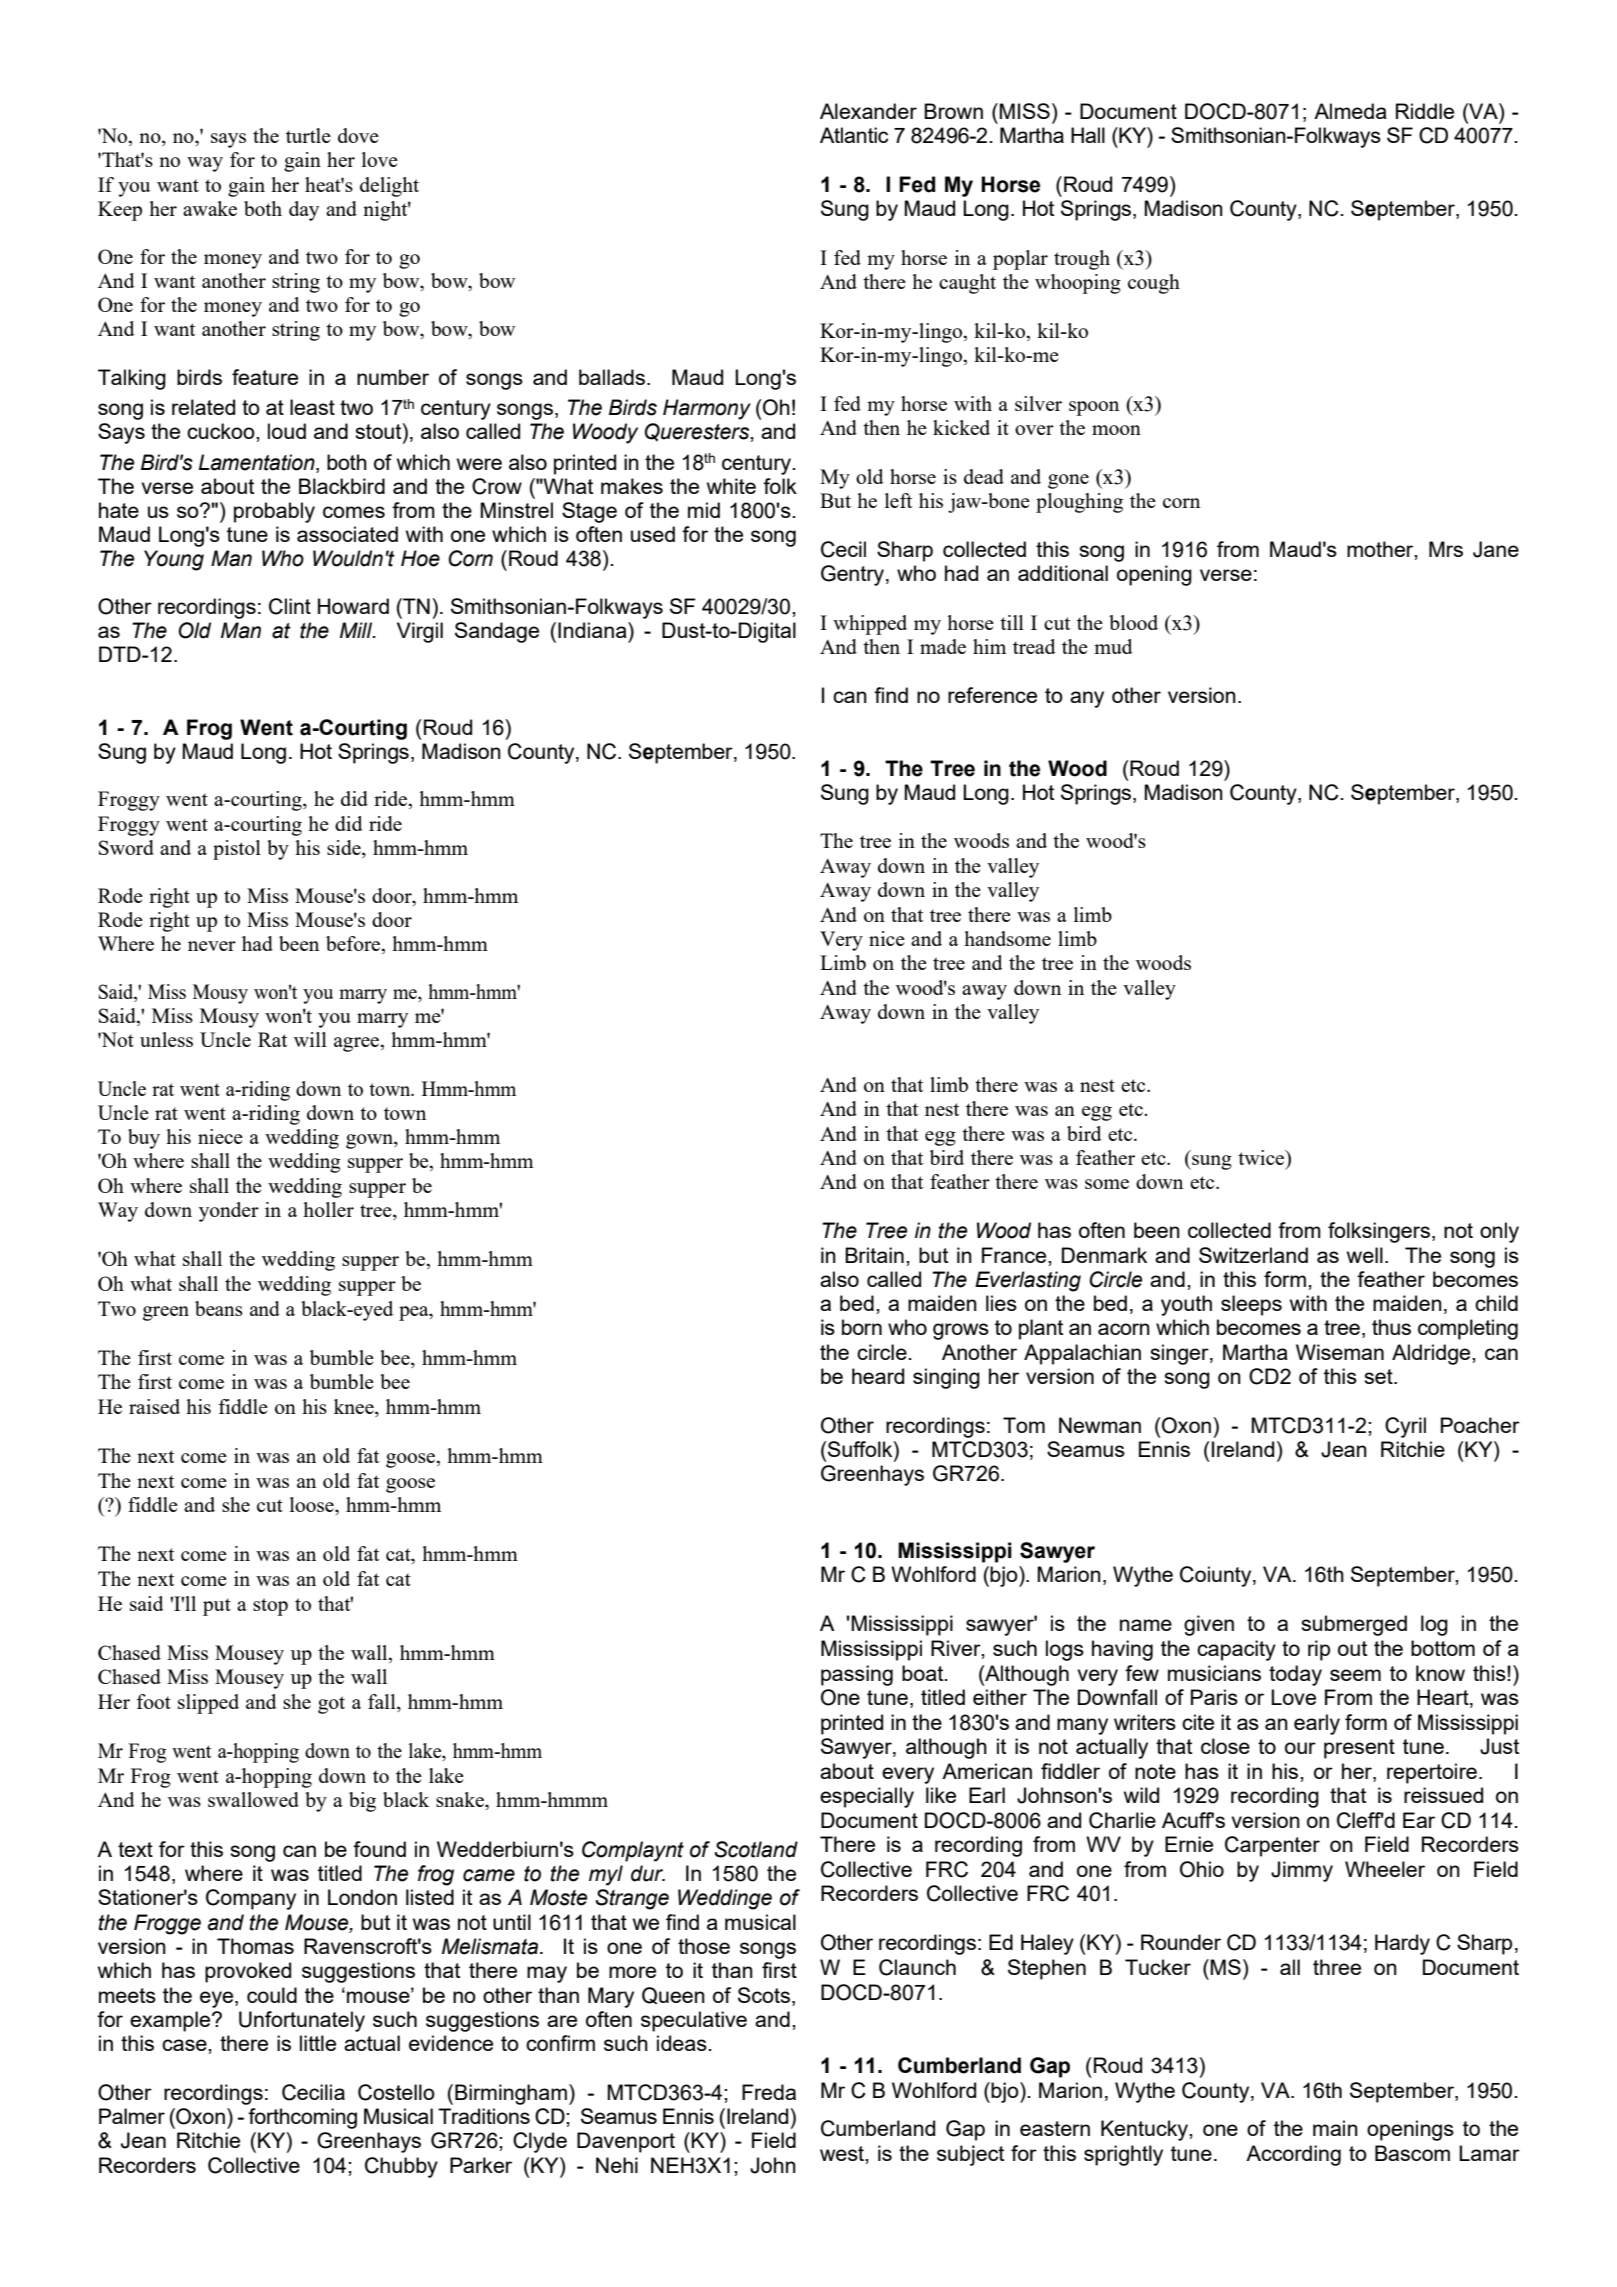 The width and height of the screenshot is (1617, 2287). I want to click on west, so click(843, 2153).
